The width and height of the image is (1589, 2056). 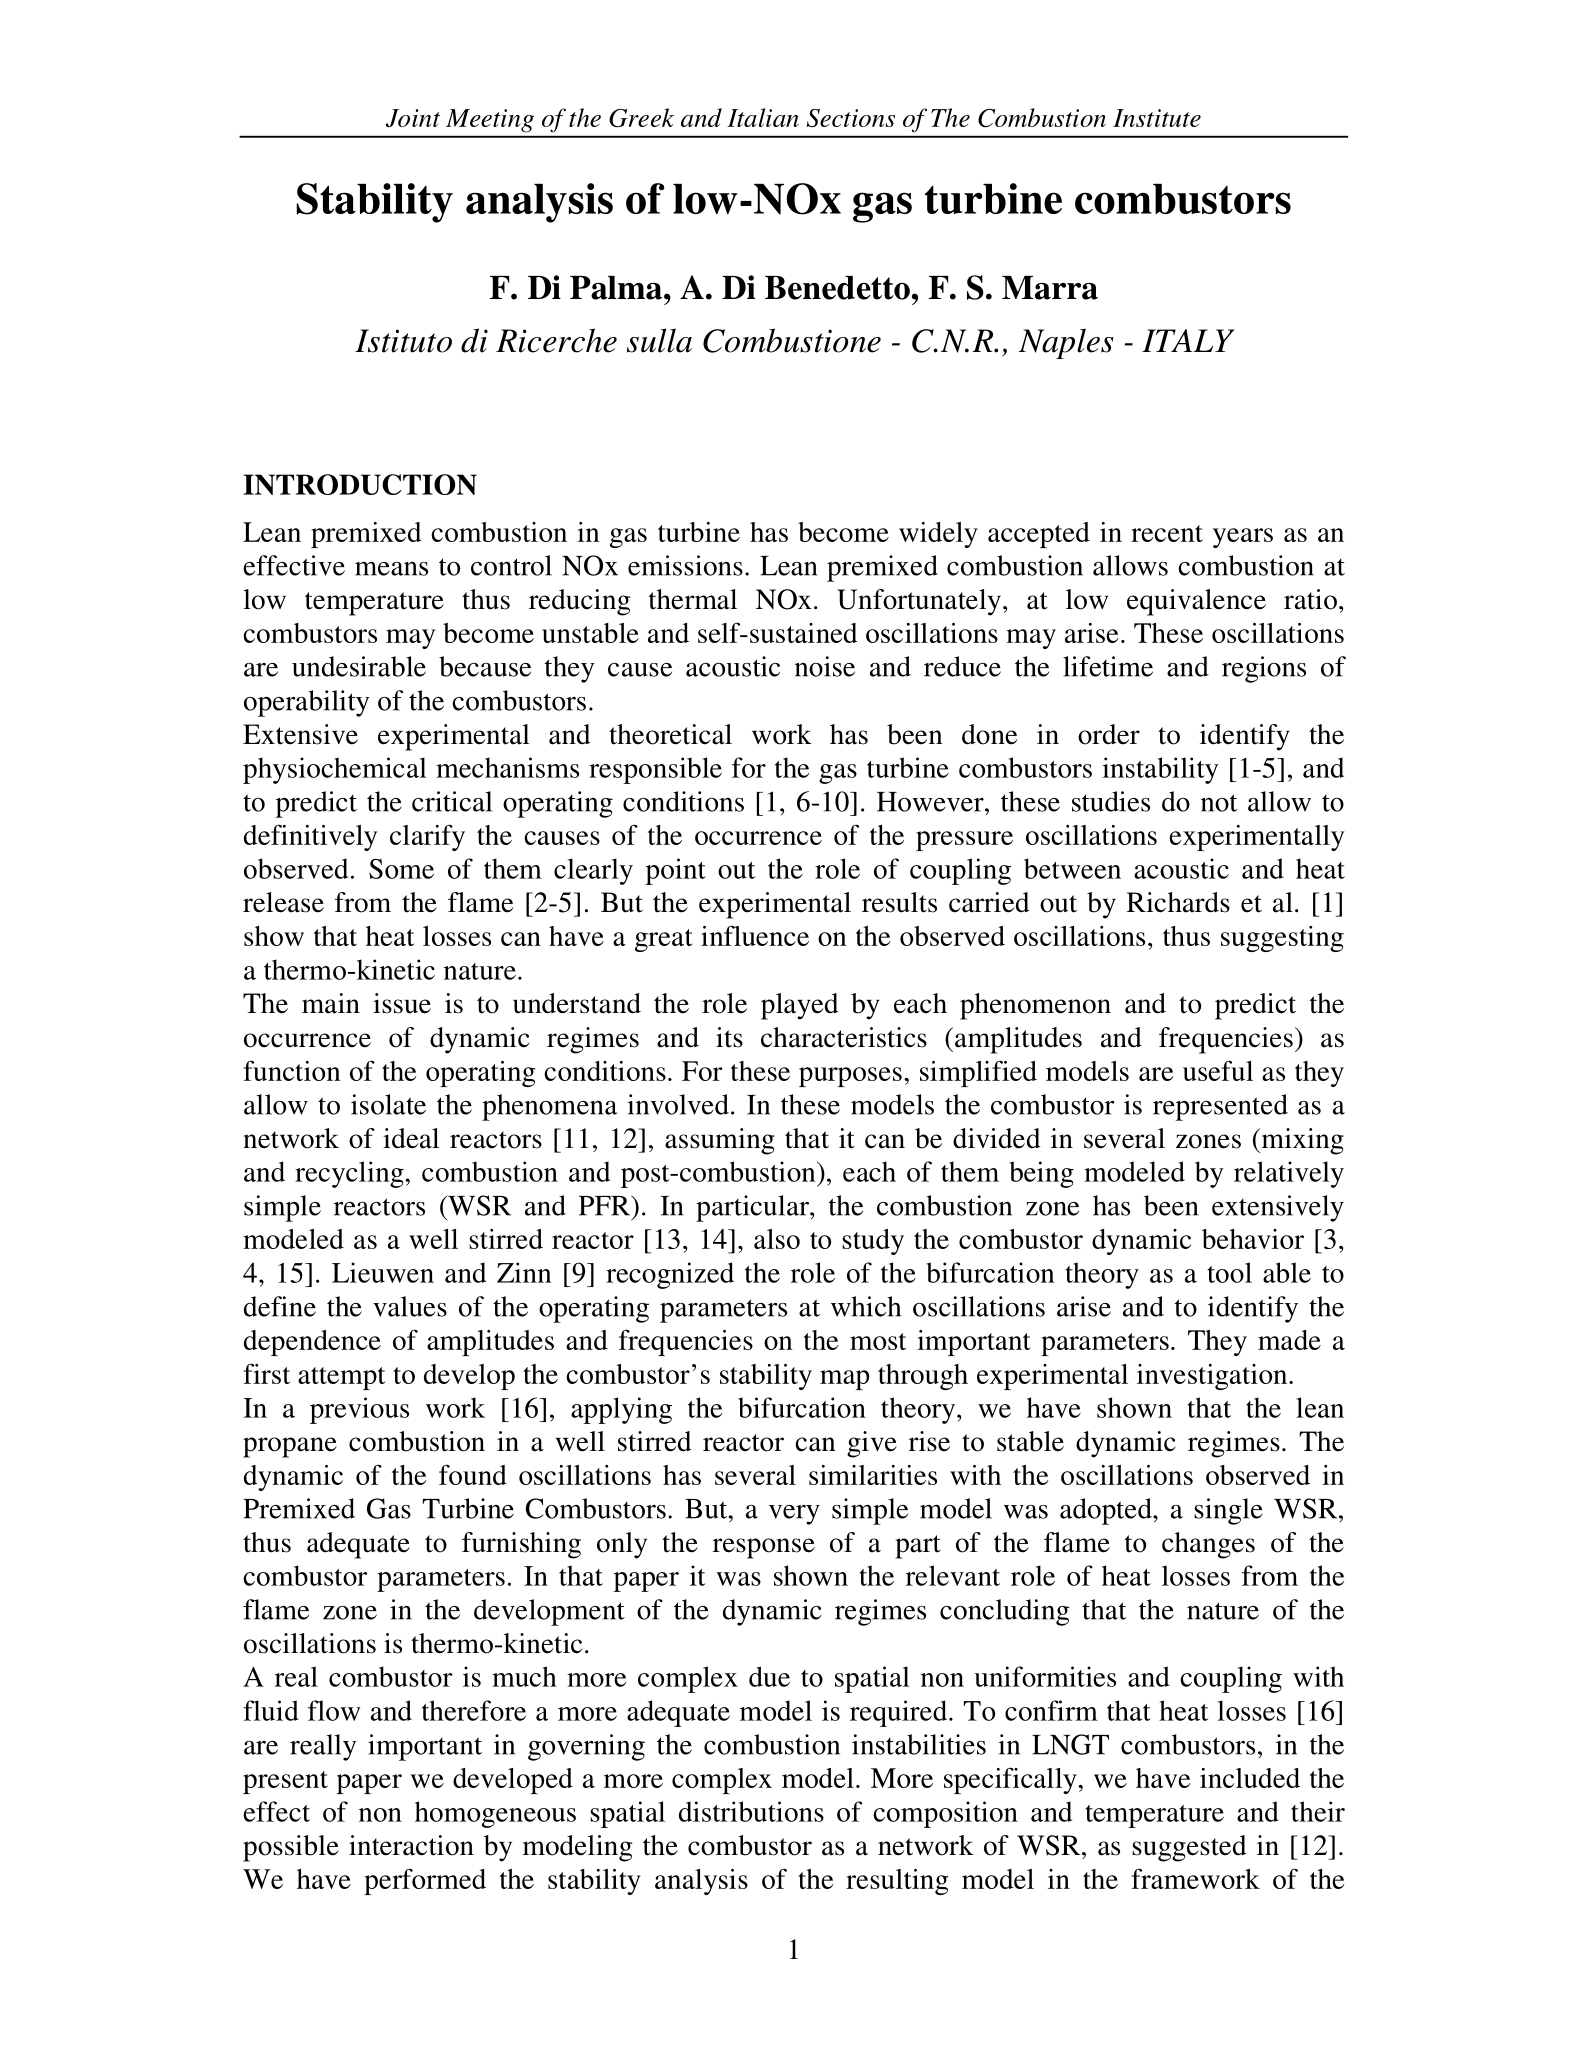 What do you see at coordinates (845, 1380) in the image?
I see `map` at bounding box center [845, 1380].
